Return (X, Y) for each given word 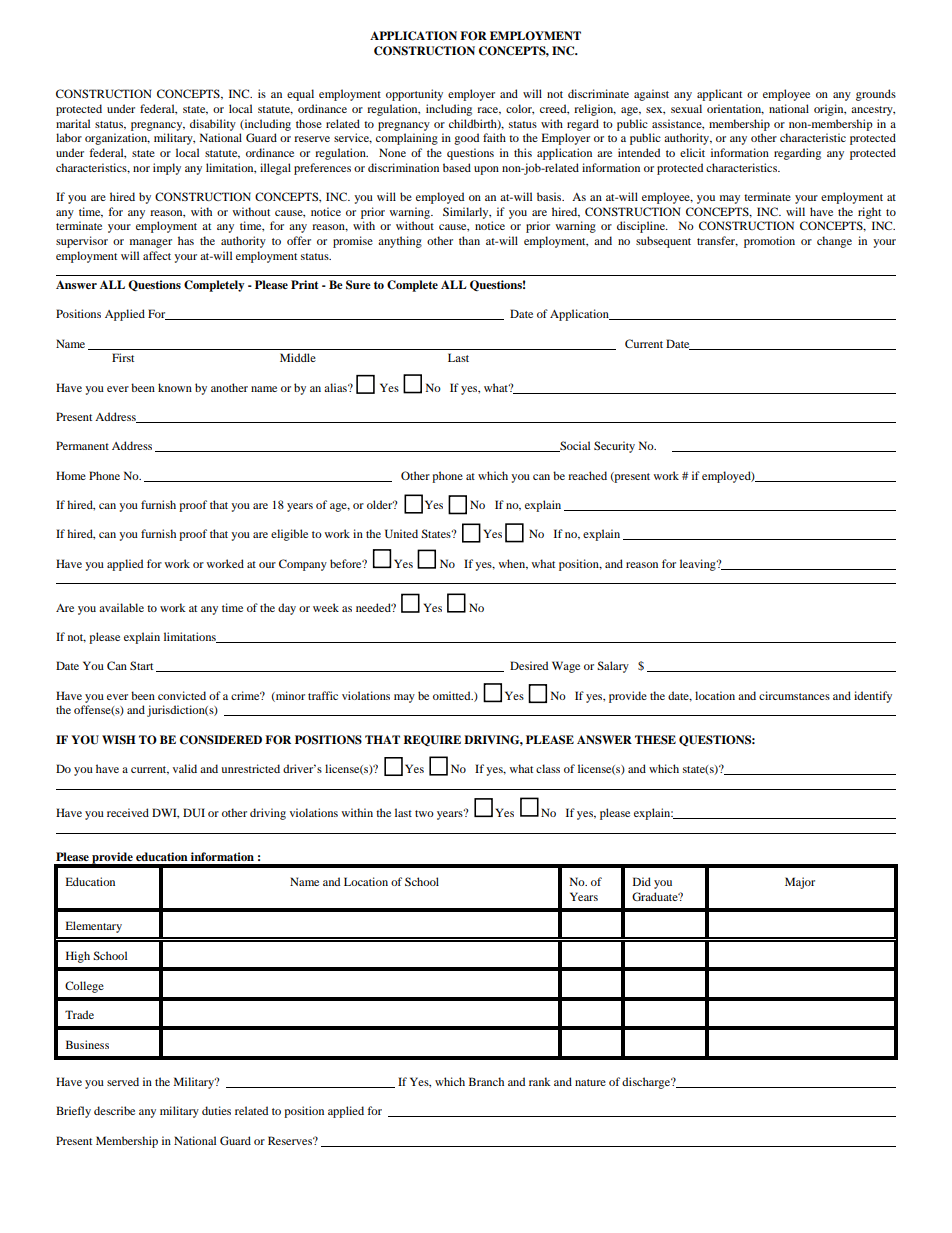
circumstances (794, 695)
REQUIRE (432, 740)
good (466, 139)
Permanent (82, 445)
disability (213, 125)
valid (185, 768)
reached (587, 475)
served (123, 1081)
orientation (735, 109)
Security (614, 447)
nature (590, 1082)
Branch (486, 1081)
